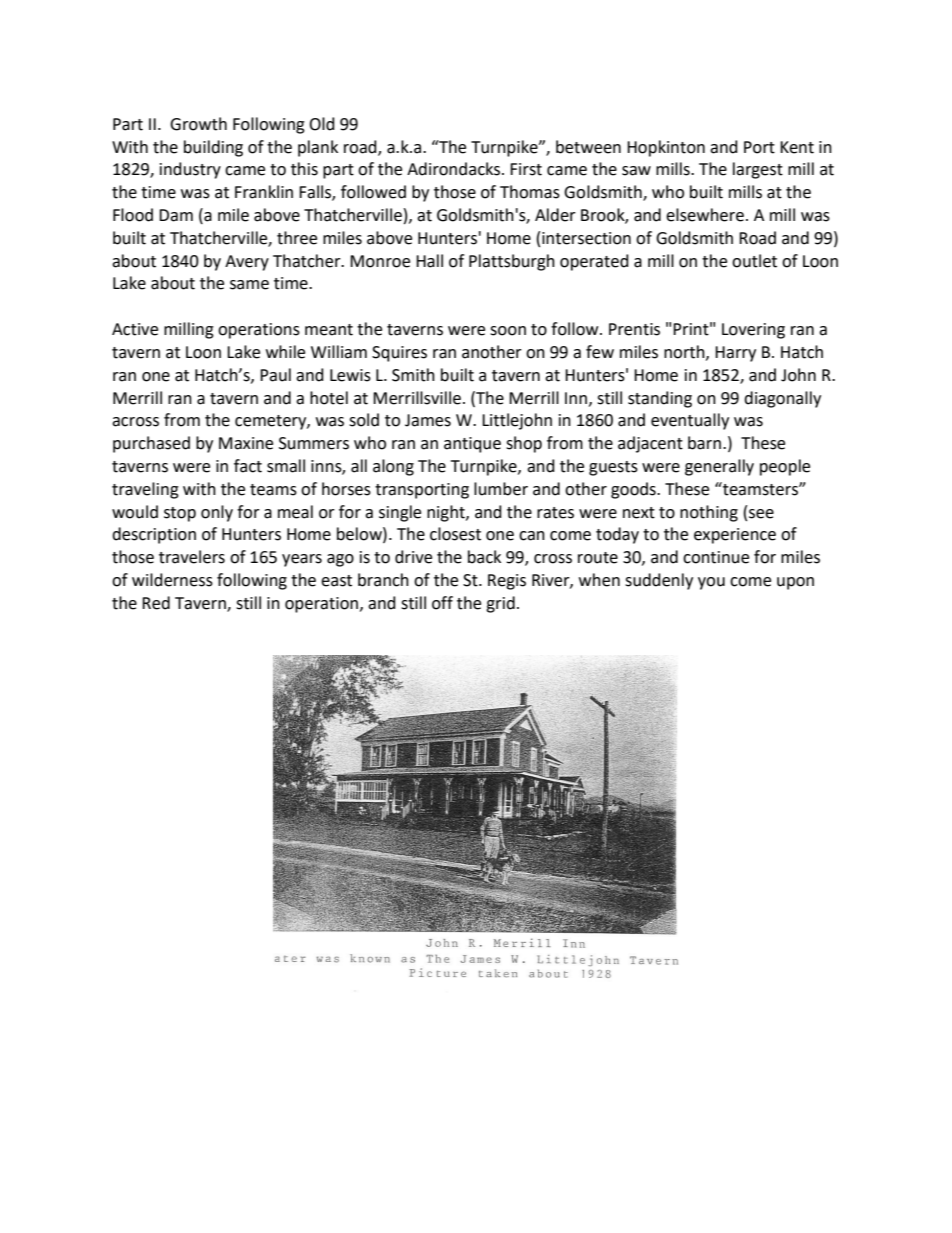 This screenshot has width=952, height=1233. What do you see at coordinates (248, 466) in the screenshot?
I see `fact` at bounding box center [248, 466].
